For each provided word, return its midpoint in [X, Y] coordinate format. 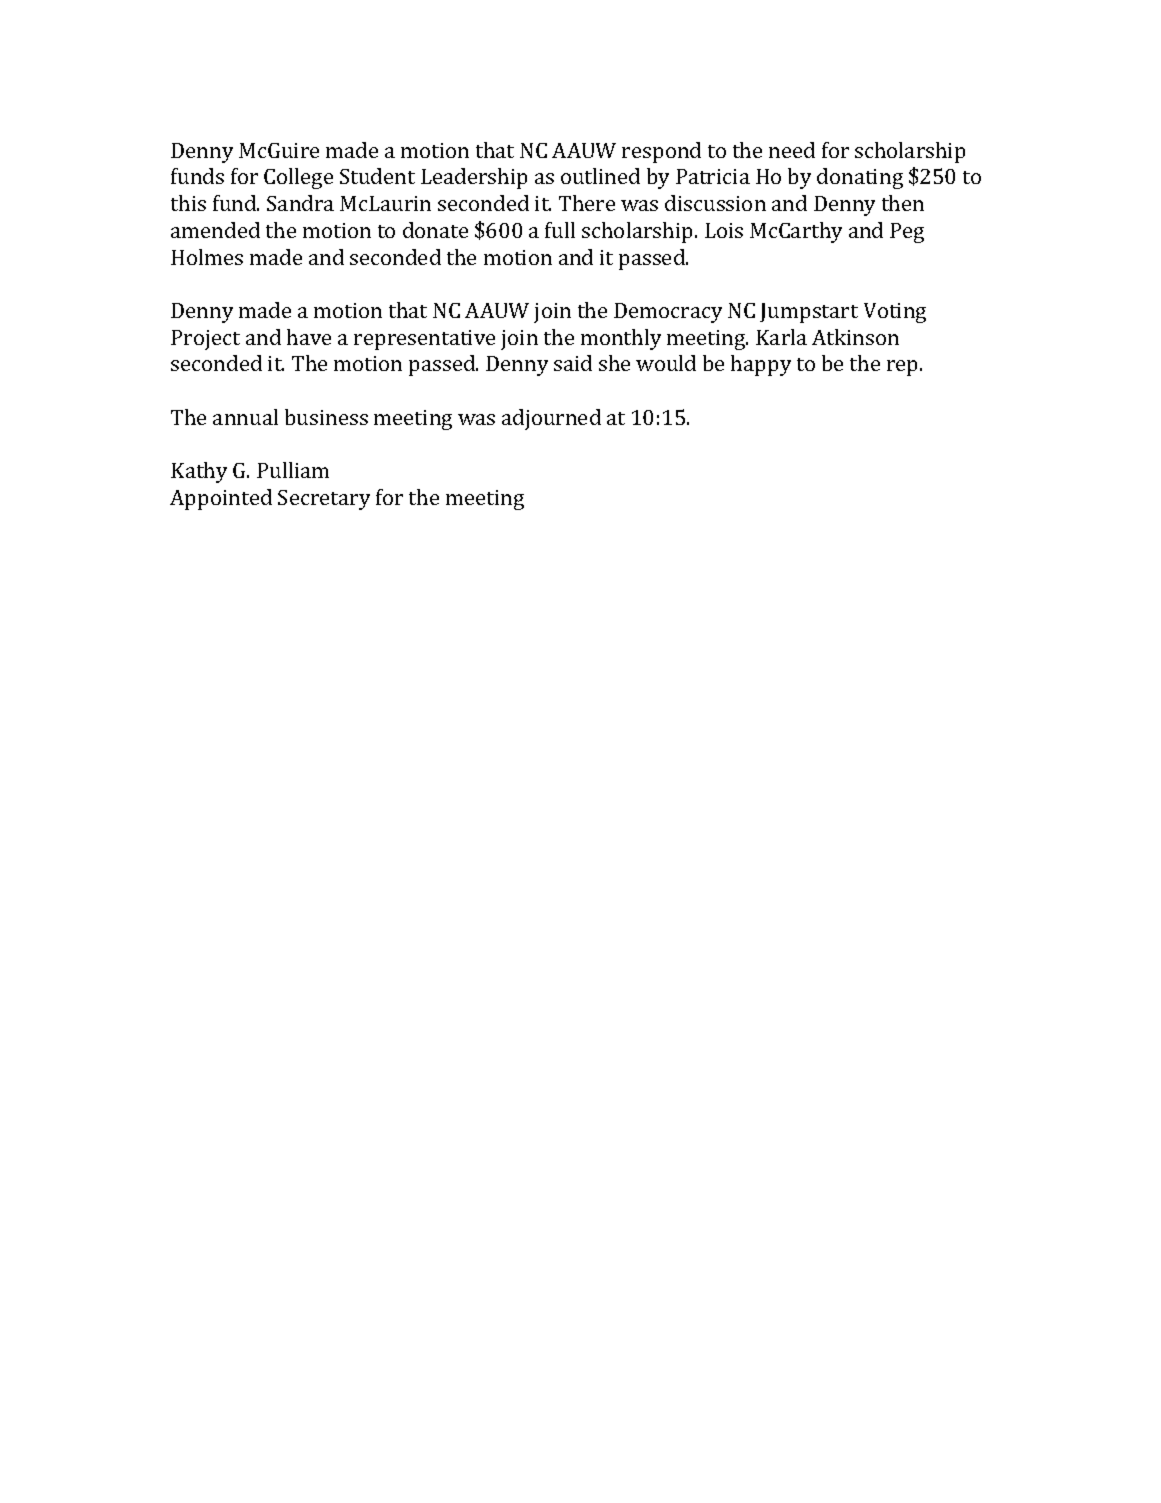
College [298, 178]
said [573, 363]
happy [761, 365]
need [792, 150]
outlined [600, 176]
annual [245, 417]
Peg [907, 233]
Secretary [324, 500]
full [560, 230]
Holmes [207, 257]
